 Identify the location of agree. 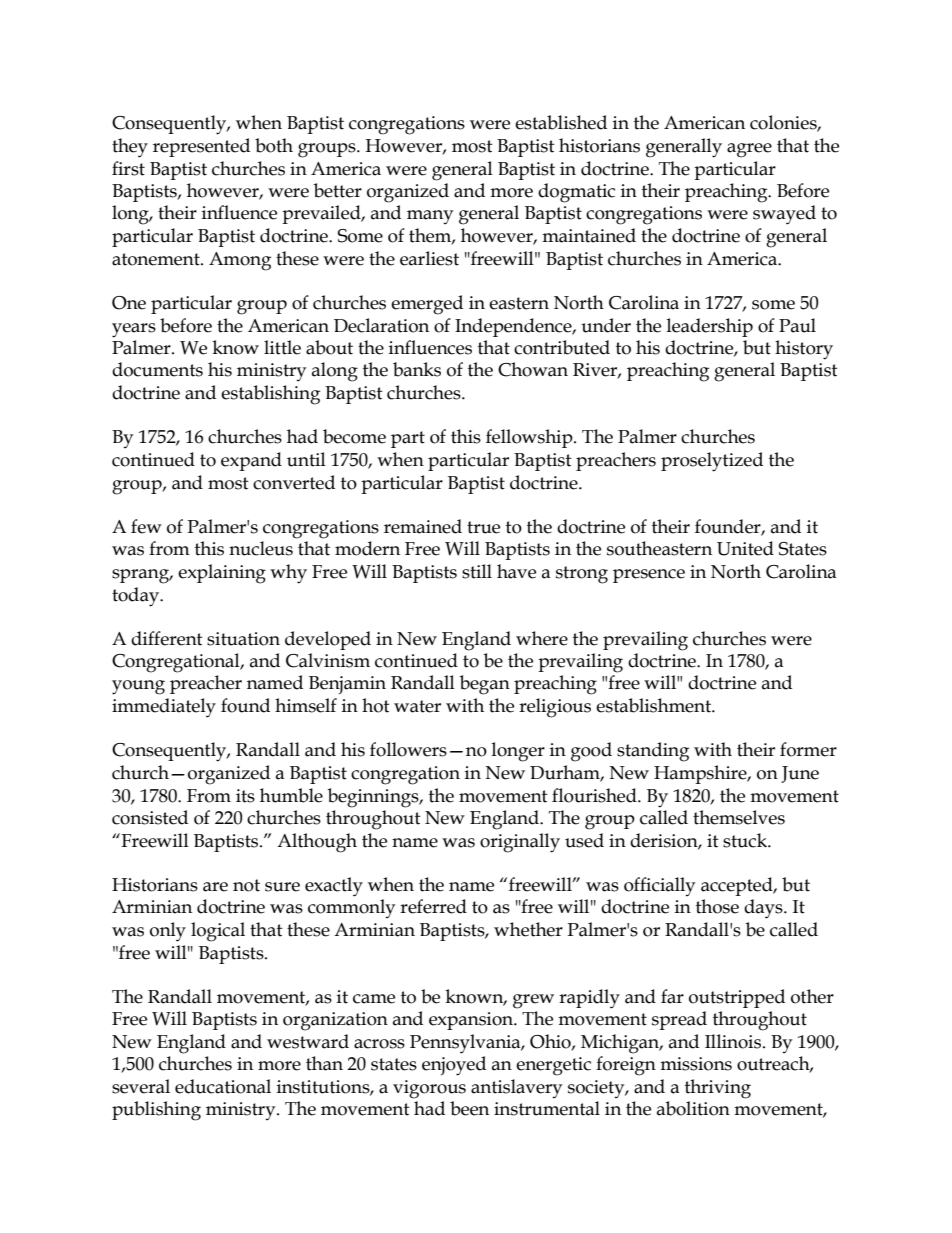
(749, 150).
